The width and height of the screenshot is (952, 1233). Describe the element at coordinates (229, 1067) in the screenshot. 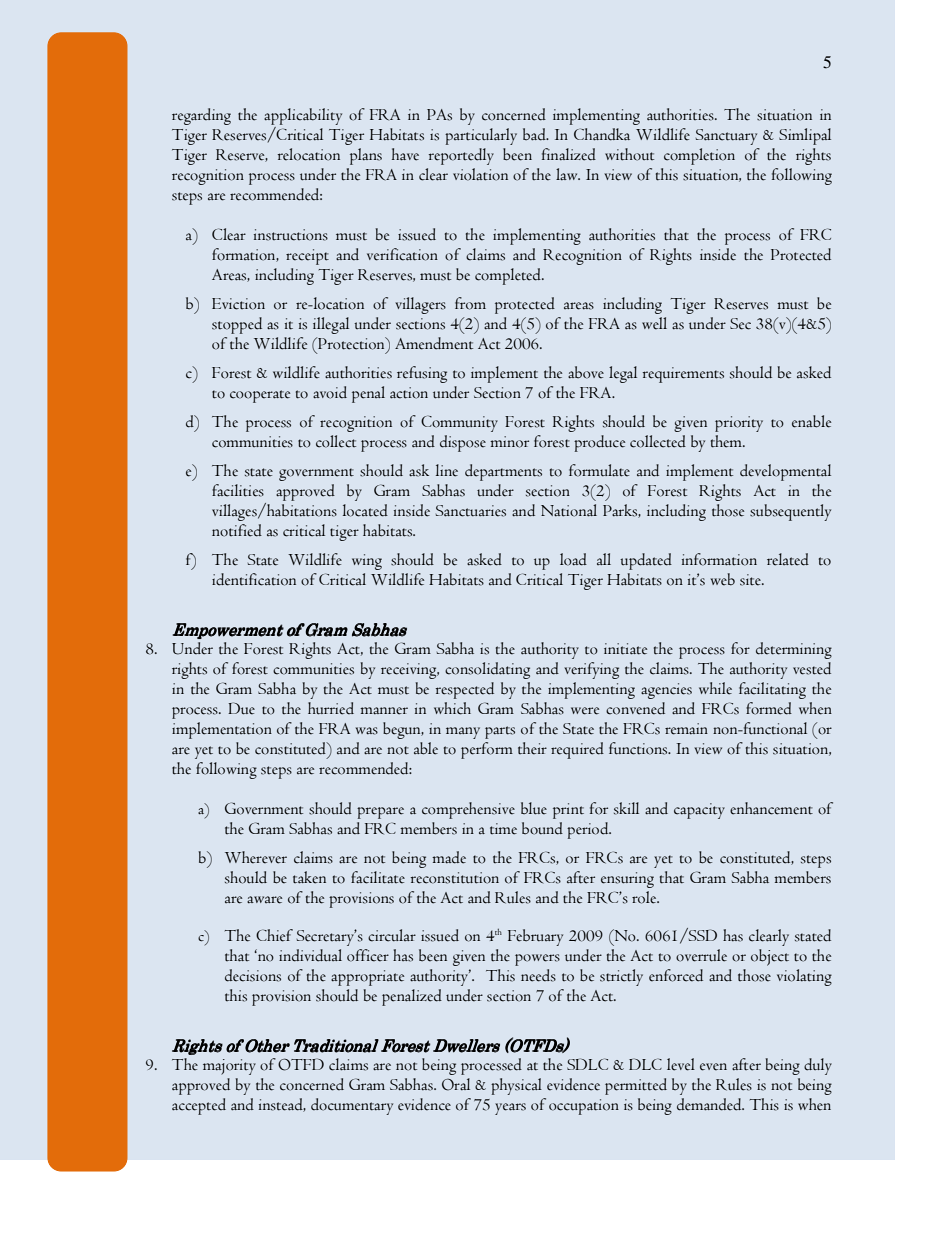

I see `majority` at that location.
